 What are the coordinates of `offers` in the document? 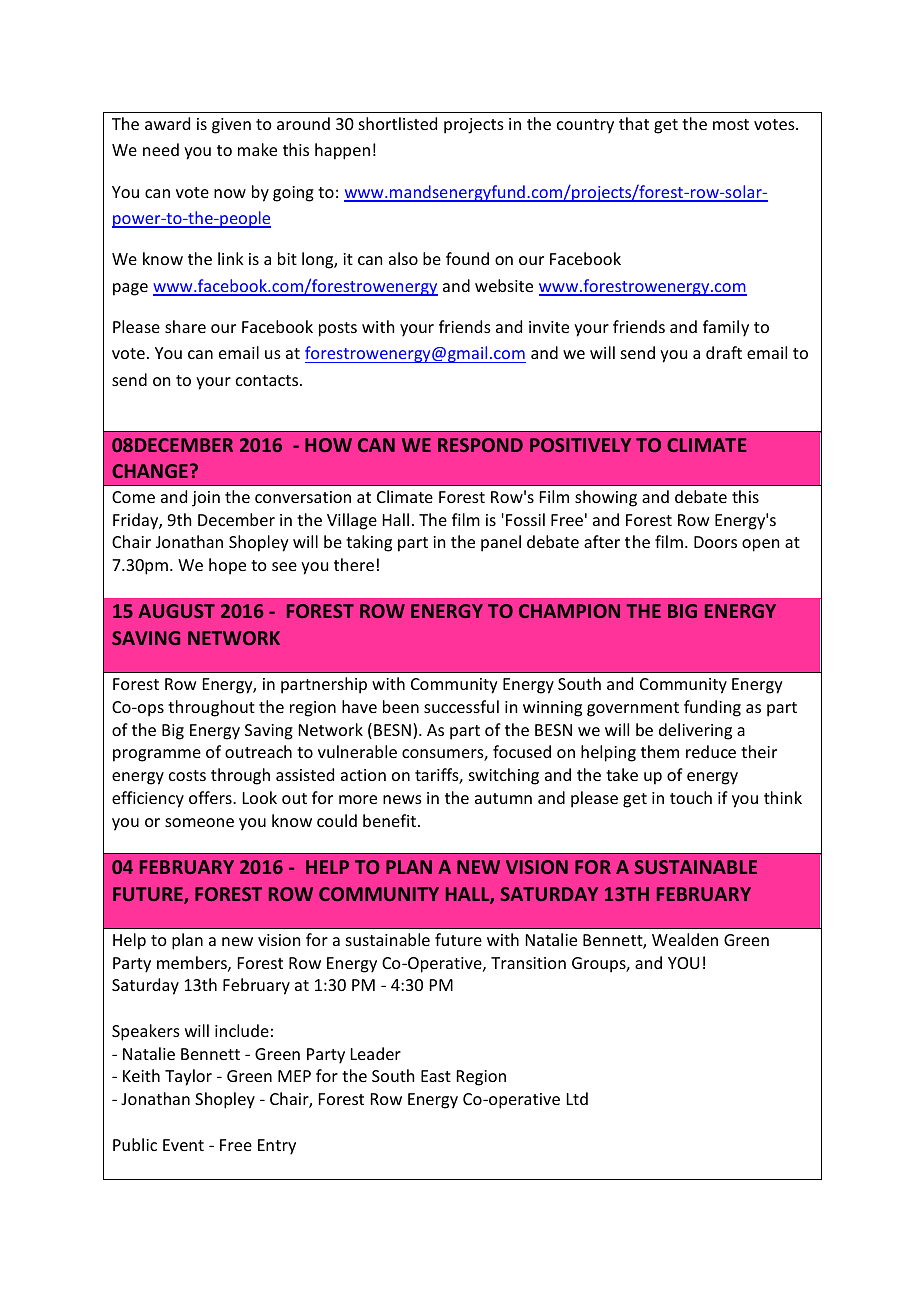 It's located at (211, 797).
